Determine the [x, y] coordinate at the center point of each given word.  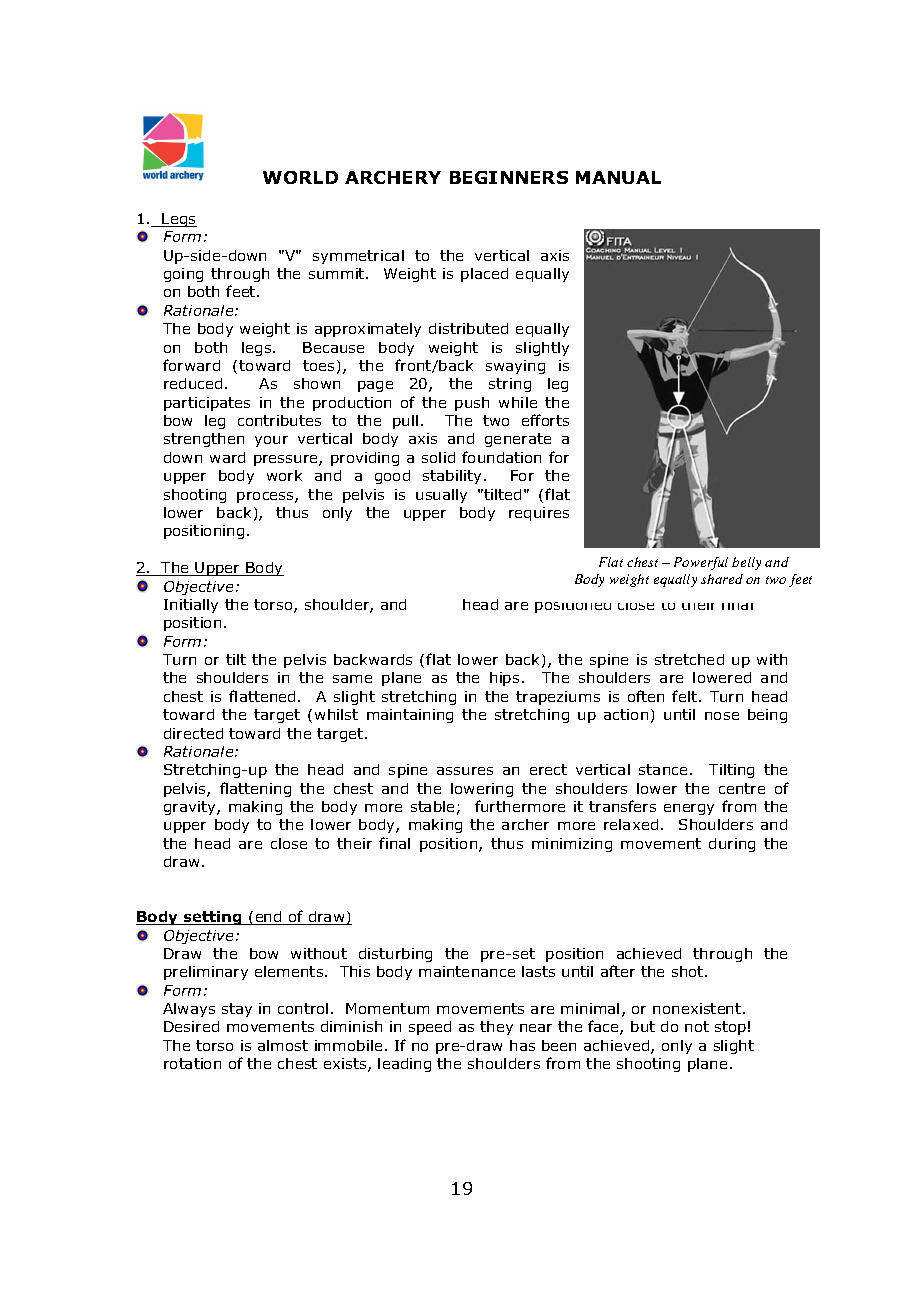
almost [283, 1045]
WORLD [300, 177]
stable [432, 806]
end [269, 918]
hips [504, 679]
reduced [193, 383]
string [510, 385]
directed [193, 733]
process [266, 497]
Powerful [701, 563]
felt [684, 696]
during [732, 845]
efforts [545, 420]
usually [441, 496]
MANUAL [618, 177]
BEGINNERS [509, 177]
